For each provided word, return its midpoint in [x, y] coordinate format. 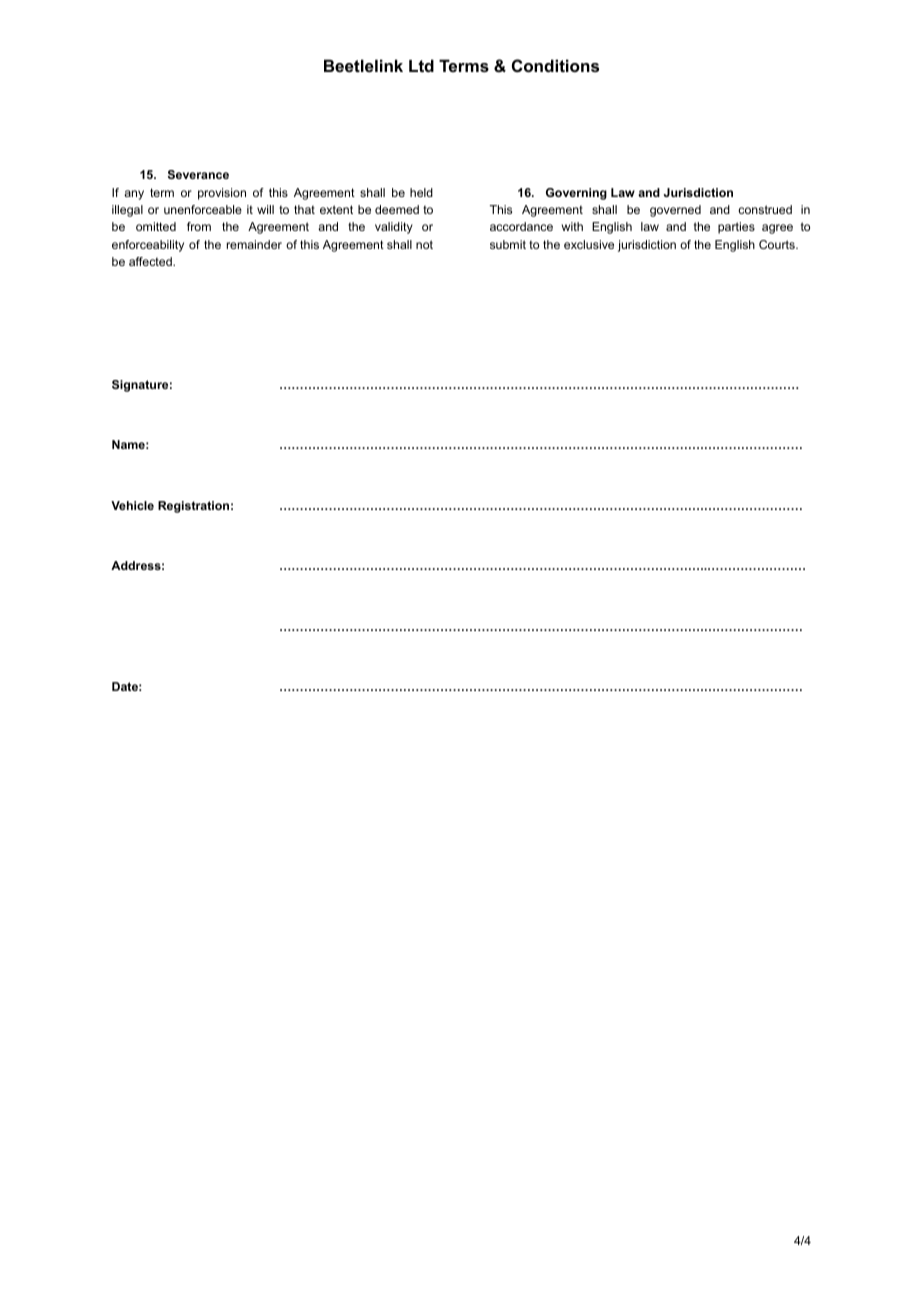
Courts [778, 244]
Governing [576, 194]
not [424, 244]
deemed [397, 209]
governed [675, 211]
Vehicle [132, 505]
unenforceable [203, 209]
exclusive [589, 244]
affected [151, 261]
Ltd [421, 65]
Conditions [555, 65]
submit [508, 244]
